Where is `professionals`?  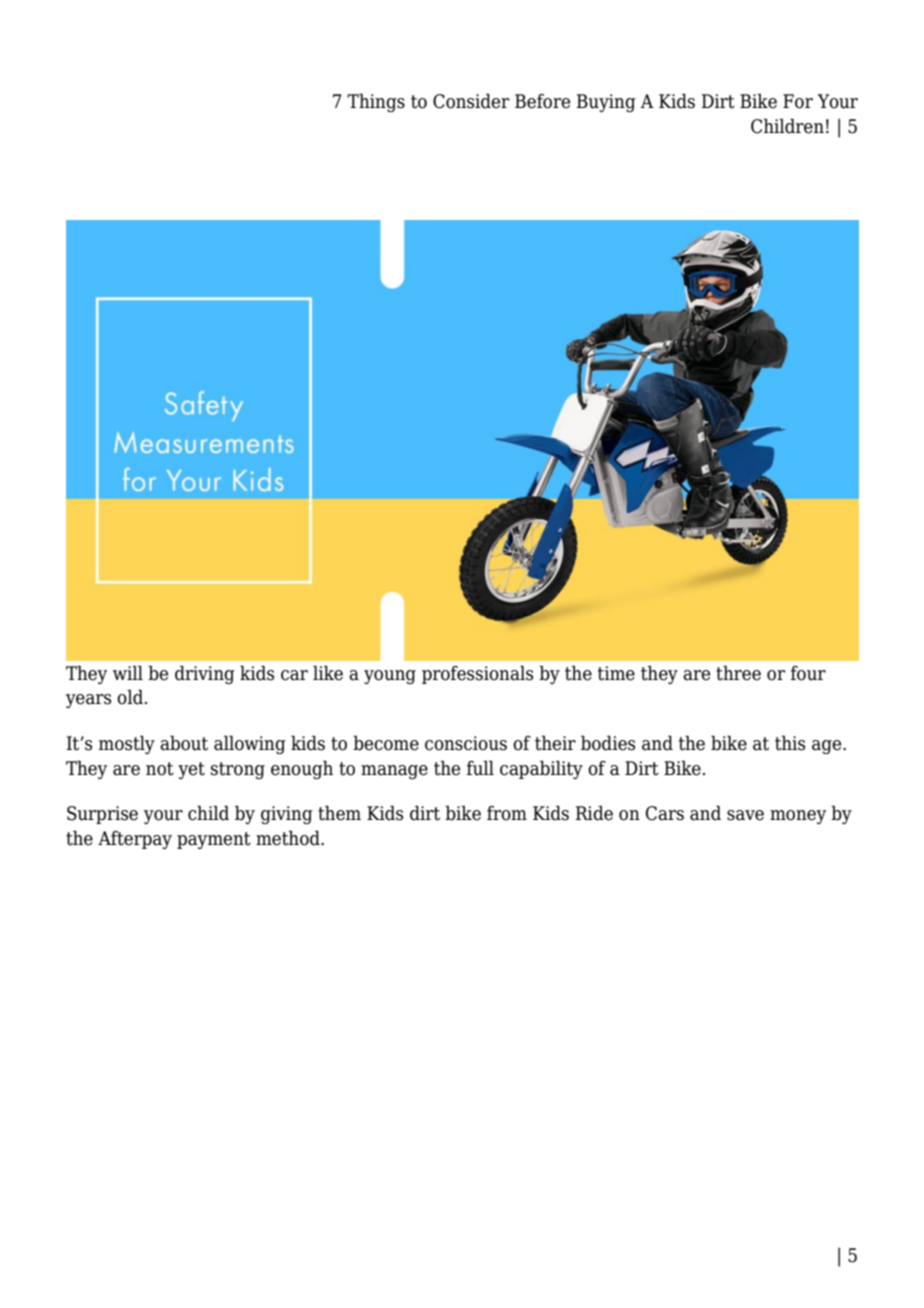 professionals is located at coordinates (477, 674).
